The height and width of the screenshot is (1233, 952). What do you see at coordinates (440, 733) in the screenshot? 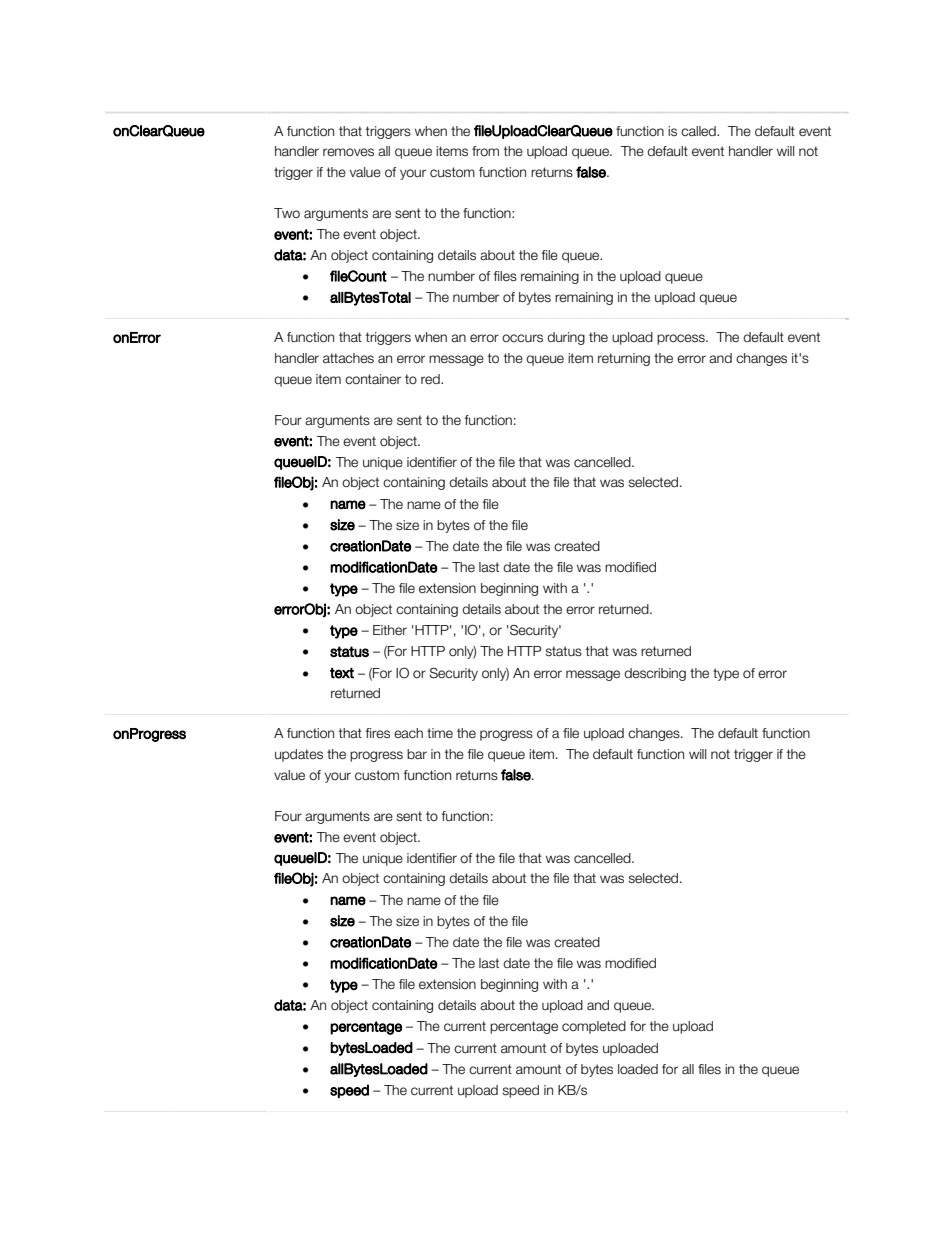
I see `time` at bounding box center [440, 733].
